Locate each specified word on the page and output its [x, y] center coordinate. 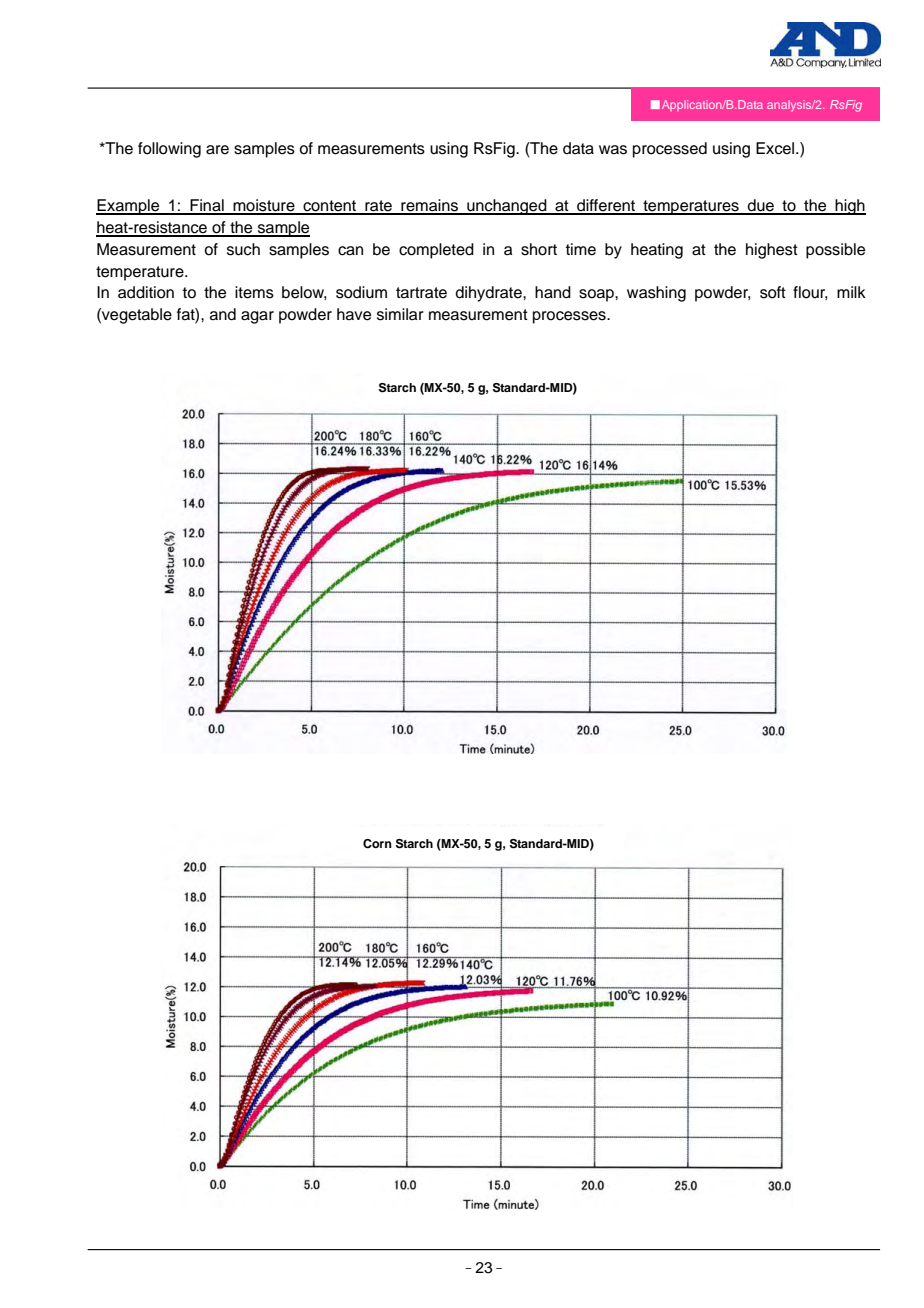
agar [257, 317]
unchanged [507, 207]
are [217, 150]
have [354, 314]
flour [810, 293]
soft [773, 292]
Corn [377, 844]
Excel [776, 148]
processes [570, 317]
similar [400, 314]
